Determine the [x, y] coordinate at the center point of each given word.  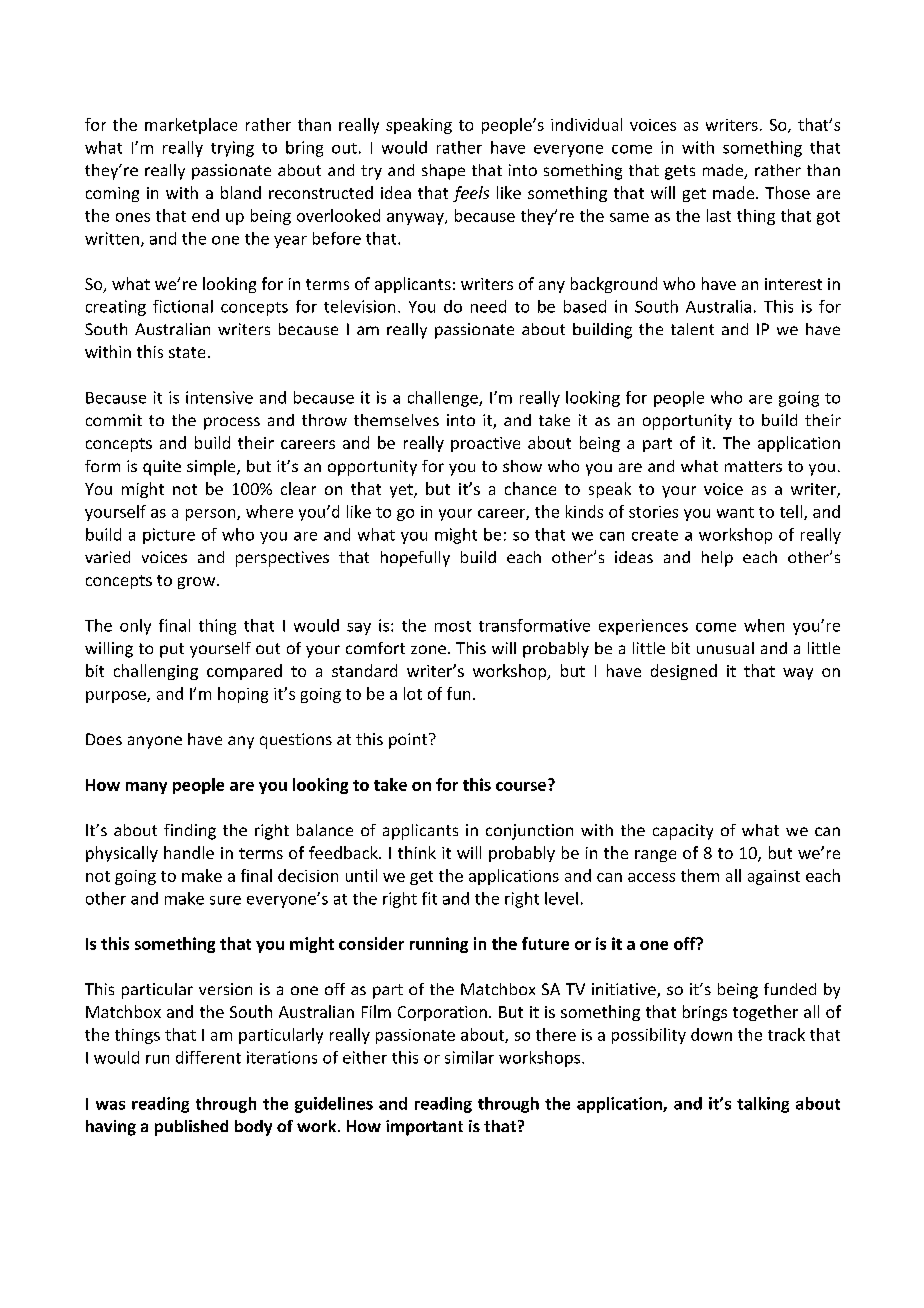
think [417, 852]
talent [692, 329]
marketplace [191, 126]
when [764, 625]
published [191, 1128]
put [172, 650]
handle [189, 852]
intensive [219, 397]
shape [443, 172]
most [453, 626]
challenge [444, 399]
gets [680, 172]
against [774, 877]
